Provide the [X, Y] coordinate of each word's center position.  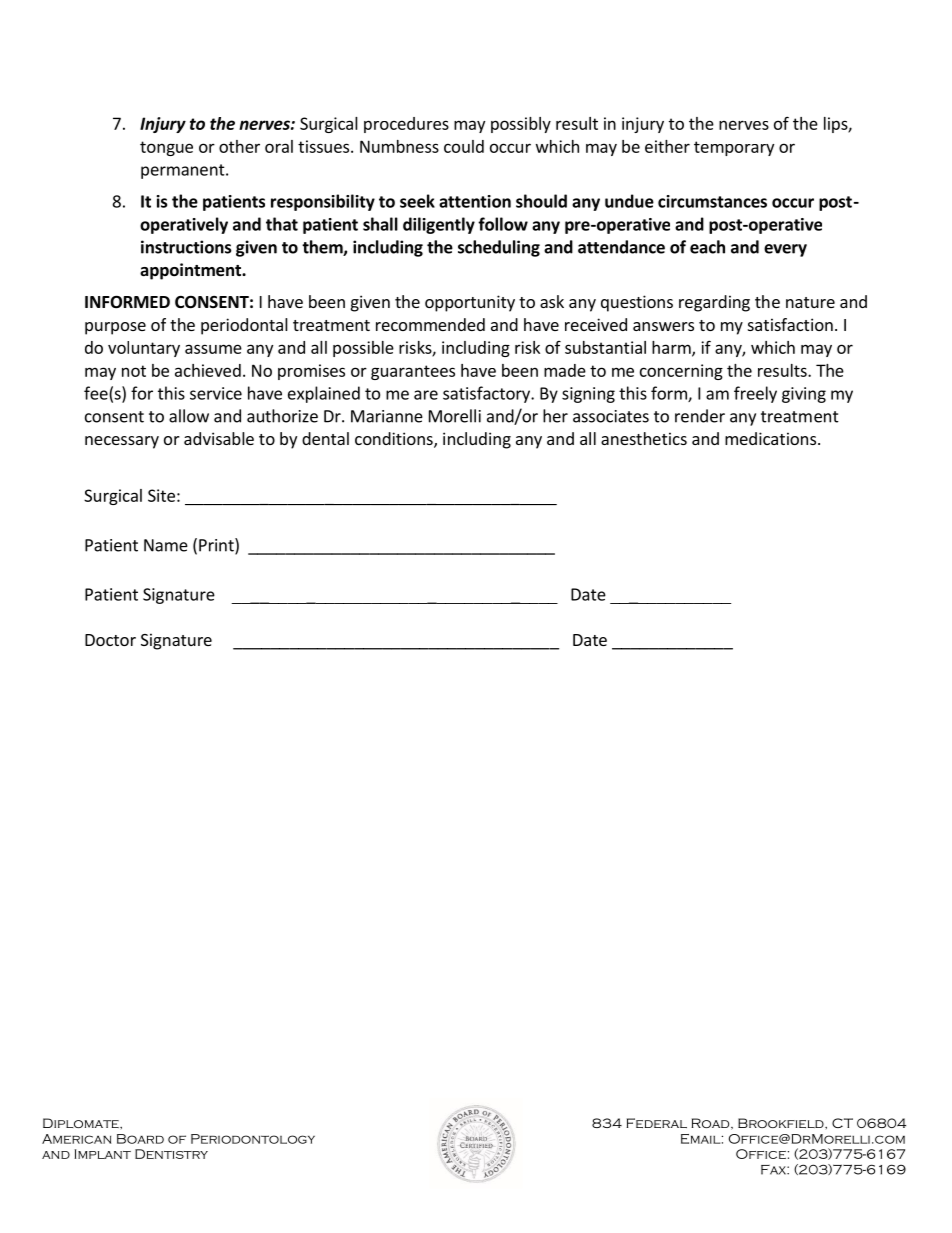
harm [672, 348]
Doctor [110, 640]
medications [772, 438]
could [464, 146]
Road [711, 1124]
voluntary [144, 349]
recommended [430, 324]
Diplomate [82, 1123]
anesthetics [644, 438]
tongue [166, 148]
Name [166, 545]
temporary [734, 148]
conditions [395, 440]
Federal [656, 1123]
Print [217, 546]
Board [140, 1139]
